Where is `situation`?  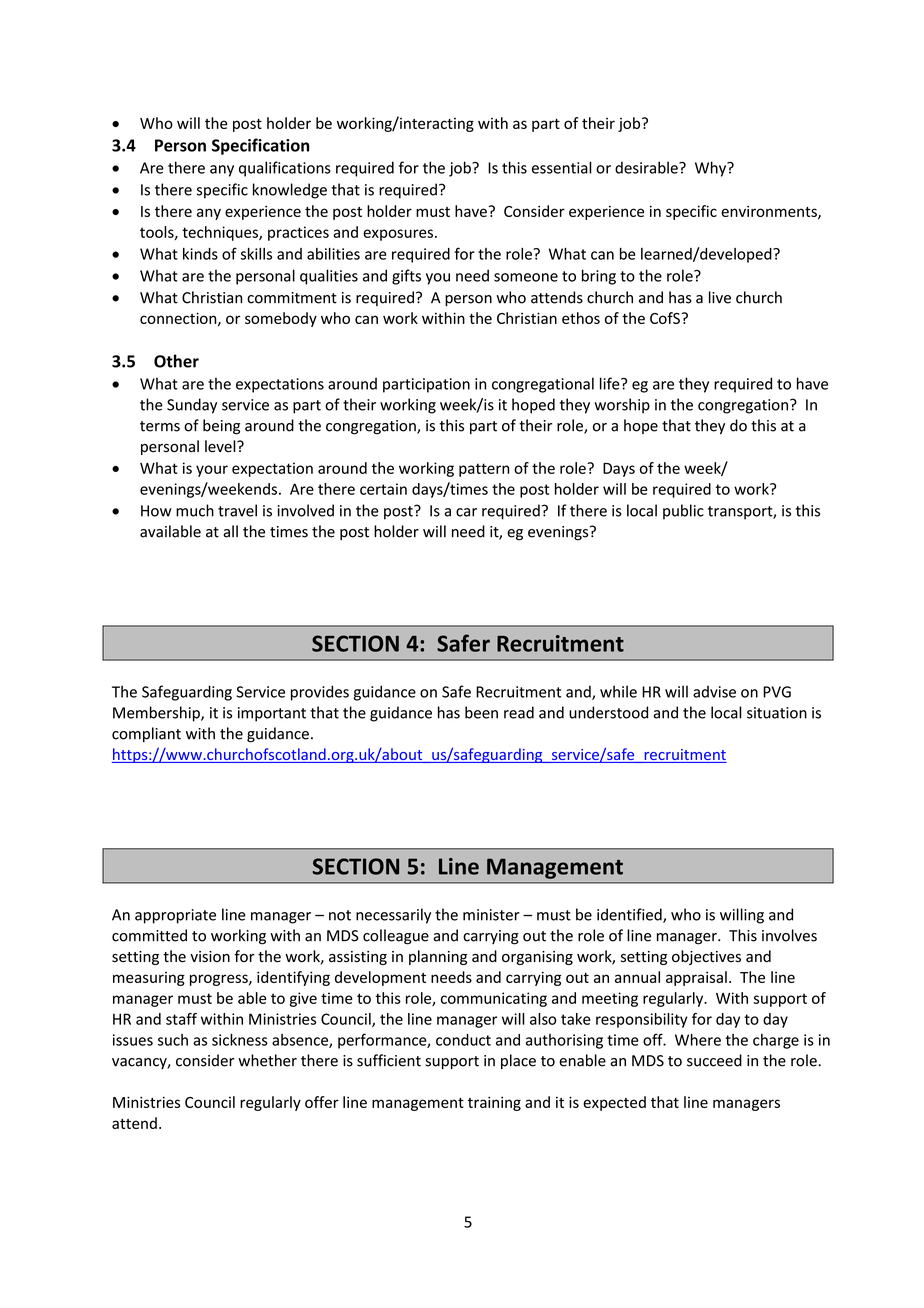
situation is located at coordinates (777, 713).
